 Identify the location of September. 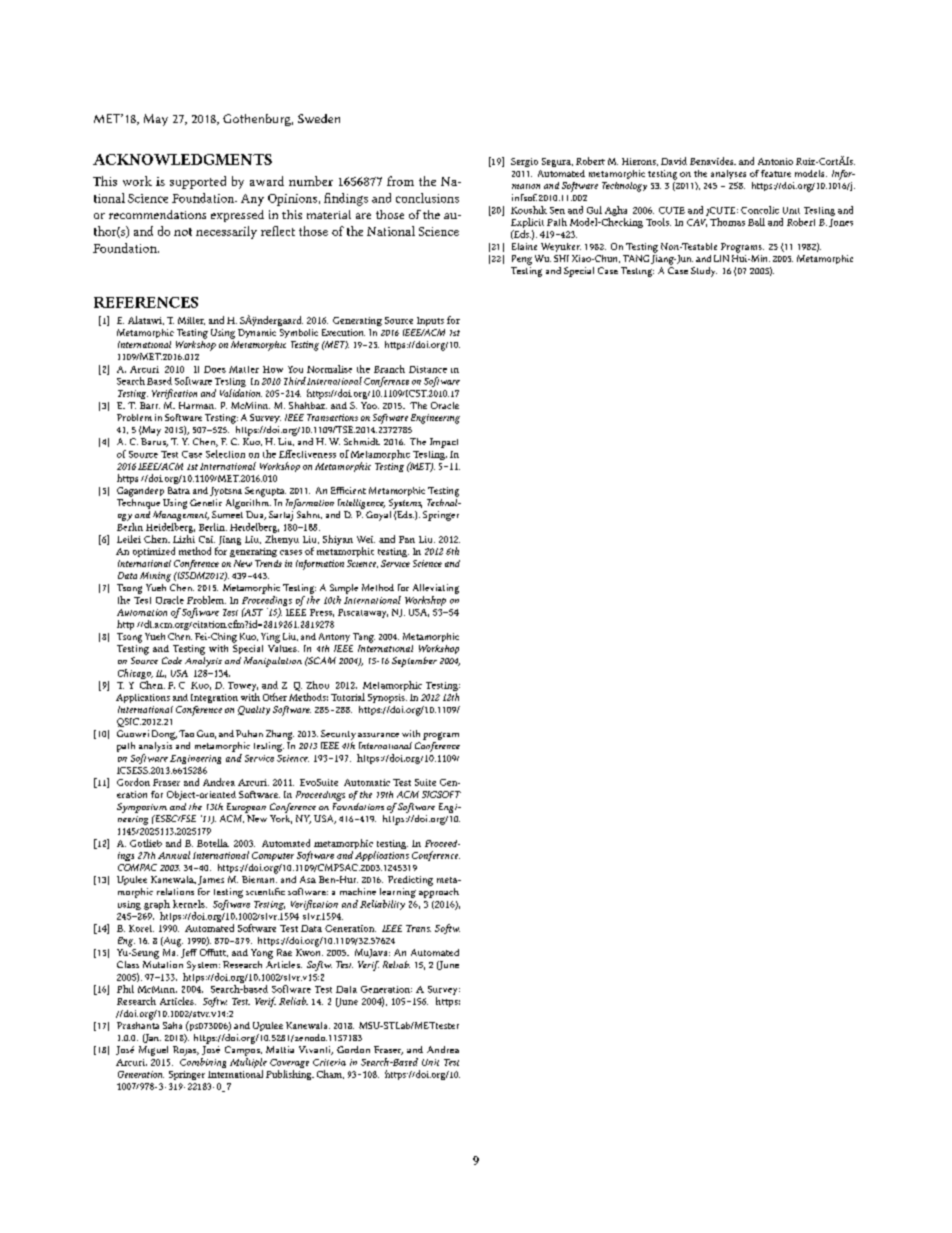
(414, 662).
